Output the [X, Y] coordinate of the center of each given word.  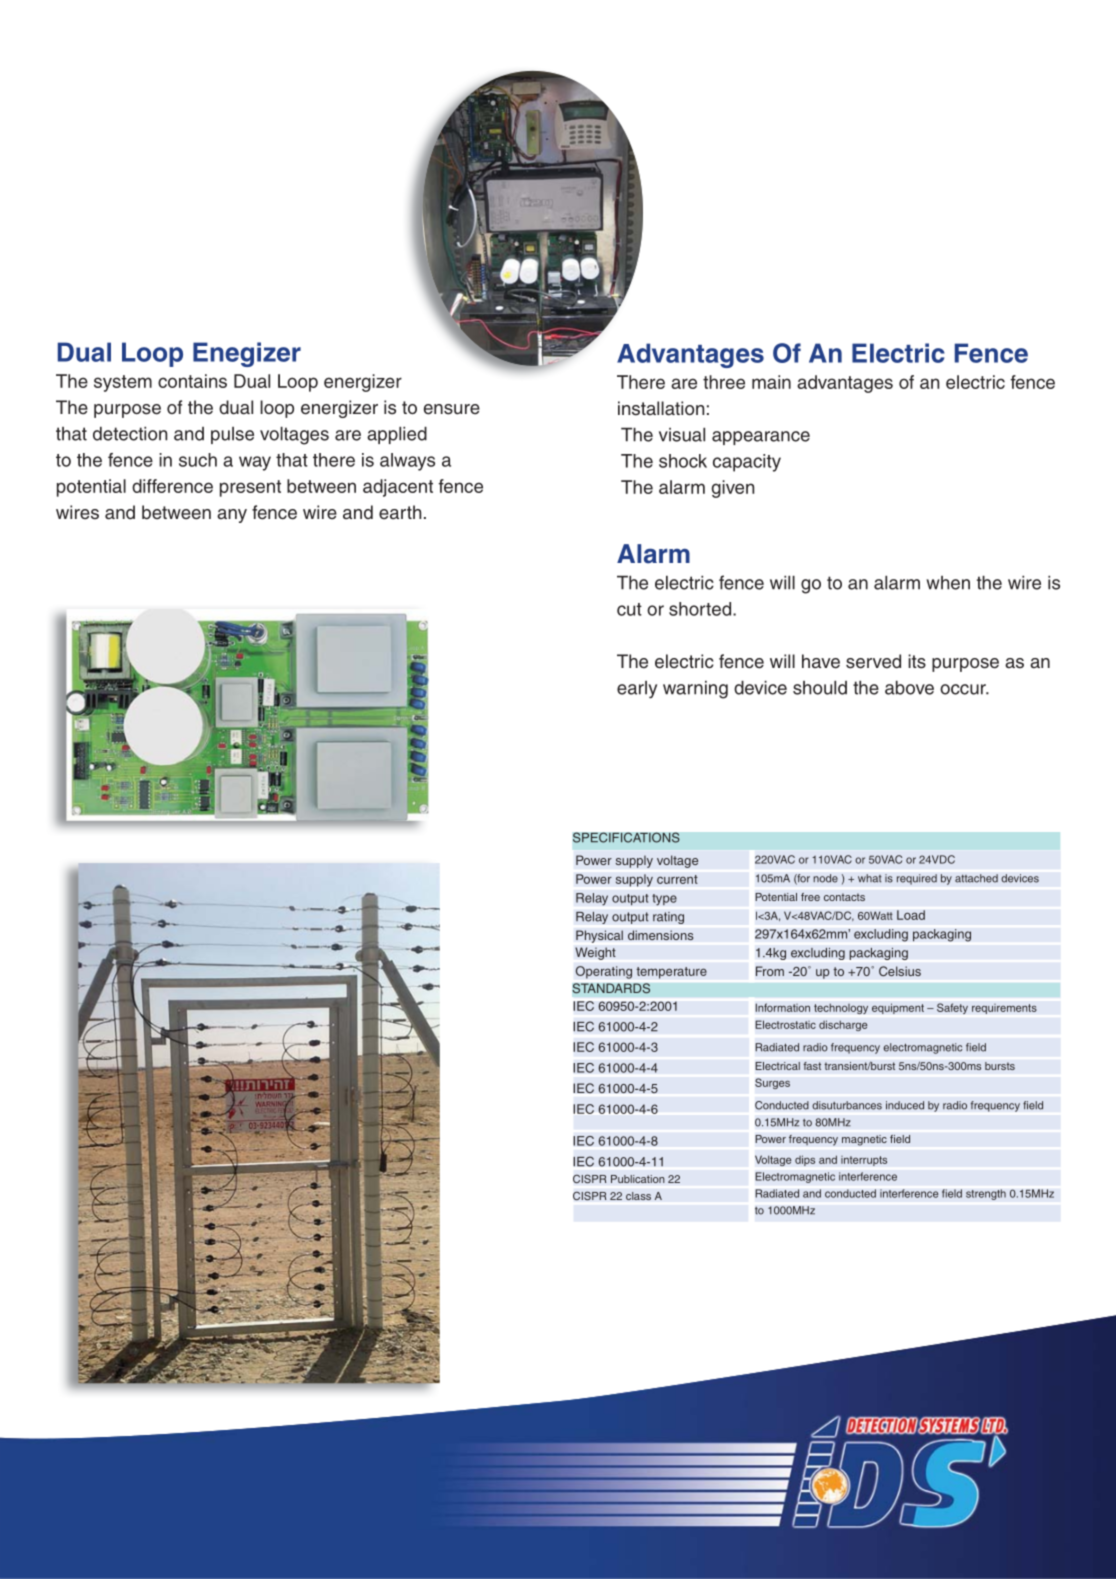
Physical [599, 936]
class [638, 1196]
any [232, 516]
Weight [595, 953]
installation [661, 408]
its [917, 661]
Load [911, 915]
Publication [638, 1179]
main [771, 382]
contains [192, 381]
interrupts [864, 1161]
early [637, 690]
